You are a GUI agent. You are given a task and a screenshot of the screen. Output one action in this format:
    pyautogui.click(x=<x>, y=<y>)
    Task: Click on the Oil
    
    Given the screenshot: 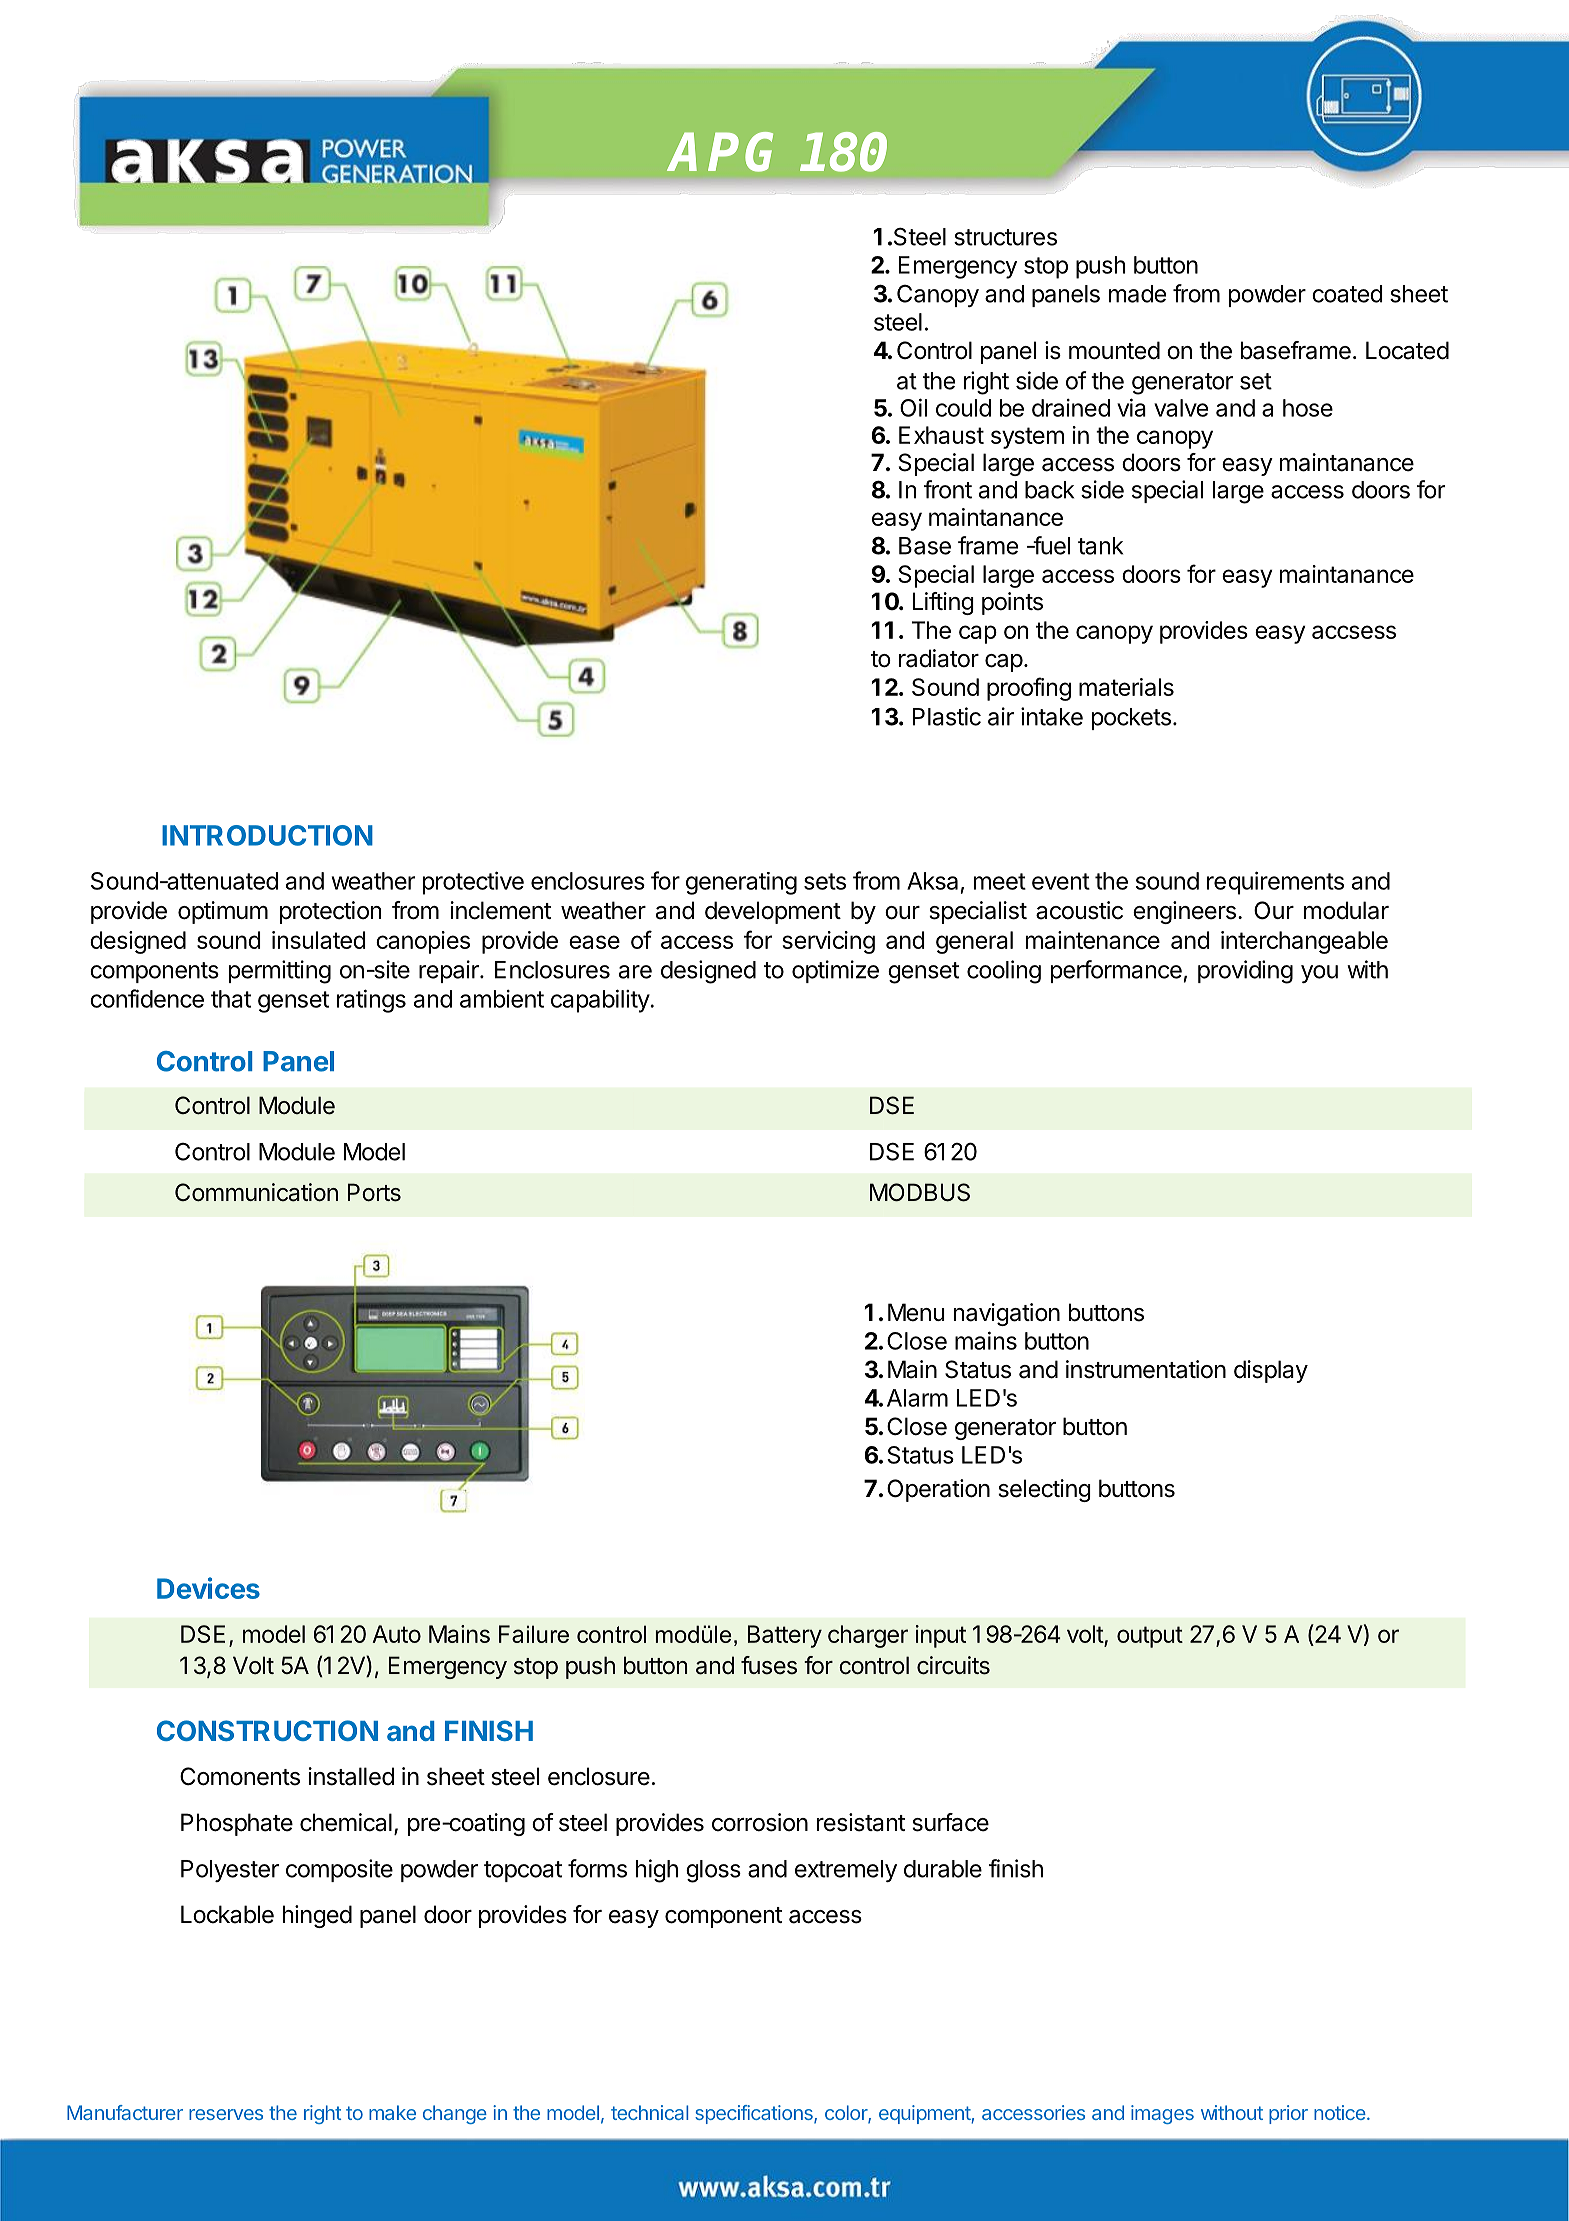 What is the action you would take?
    pyautogui.click(x=913, y=407)
